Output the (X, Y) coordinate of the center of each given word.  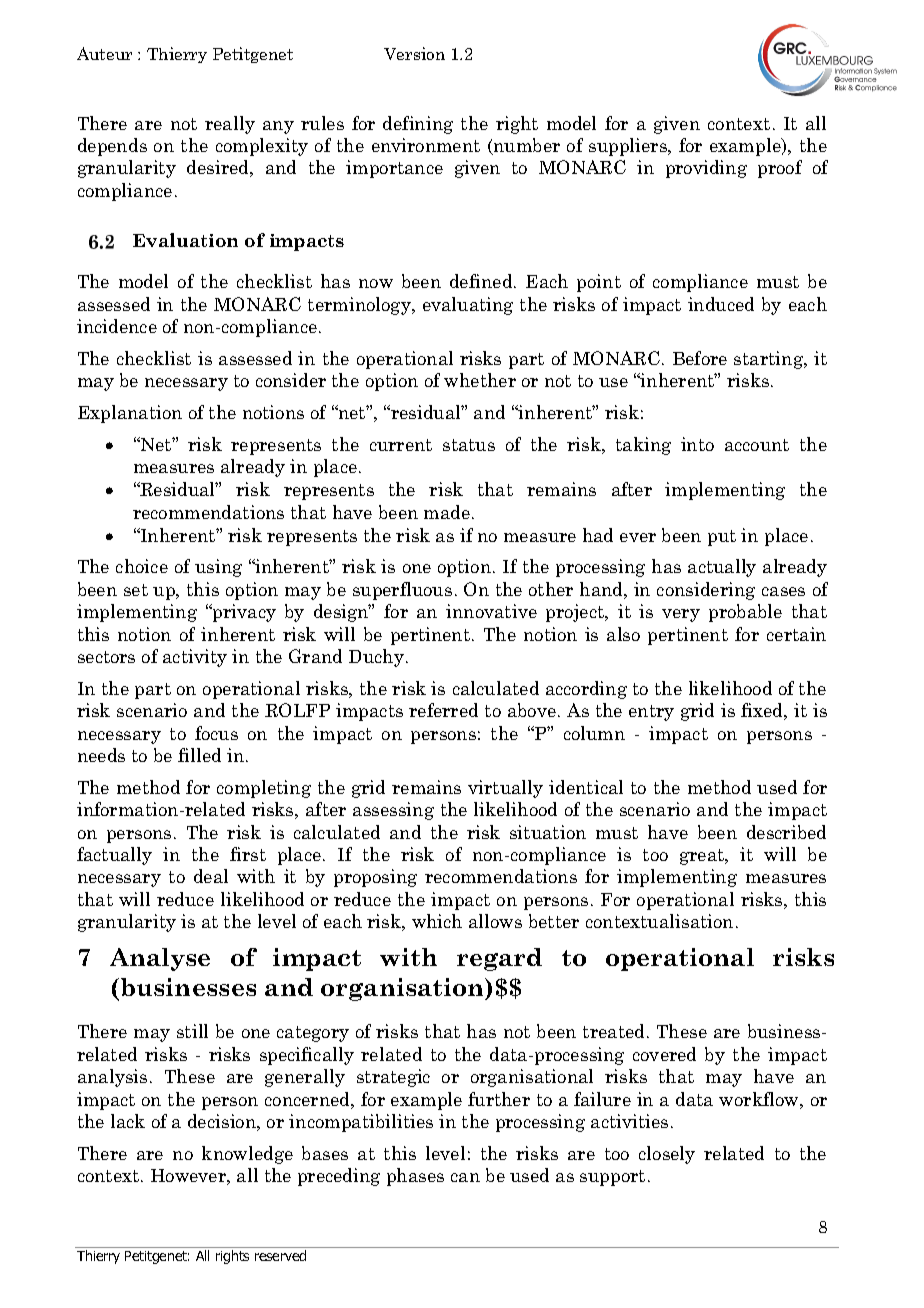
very (681, 615)
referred (443, 710)
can (465, 1177)
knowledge (247, 1155)
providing (706, 169)
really (230, 125)
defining (418, 125)
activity (195, 658)
